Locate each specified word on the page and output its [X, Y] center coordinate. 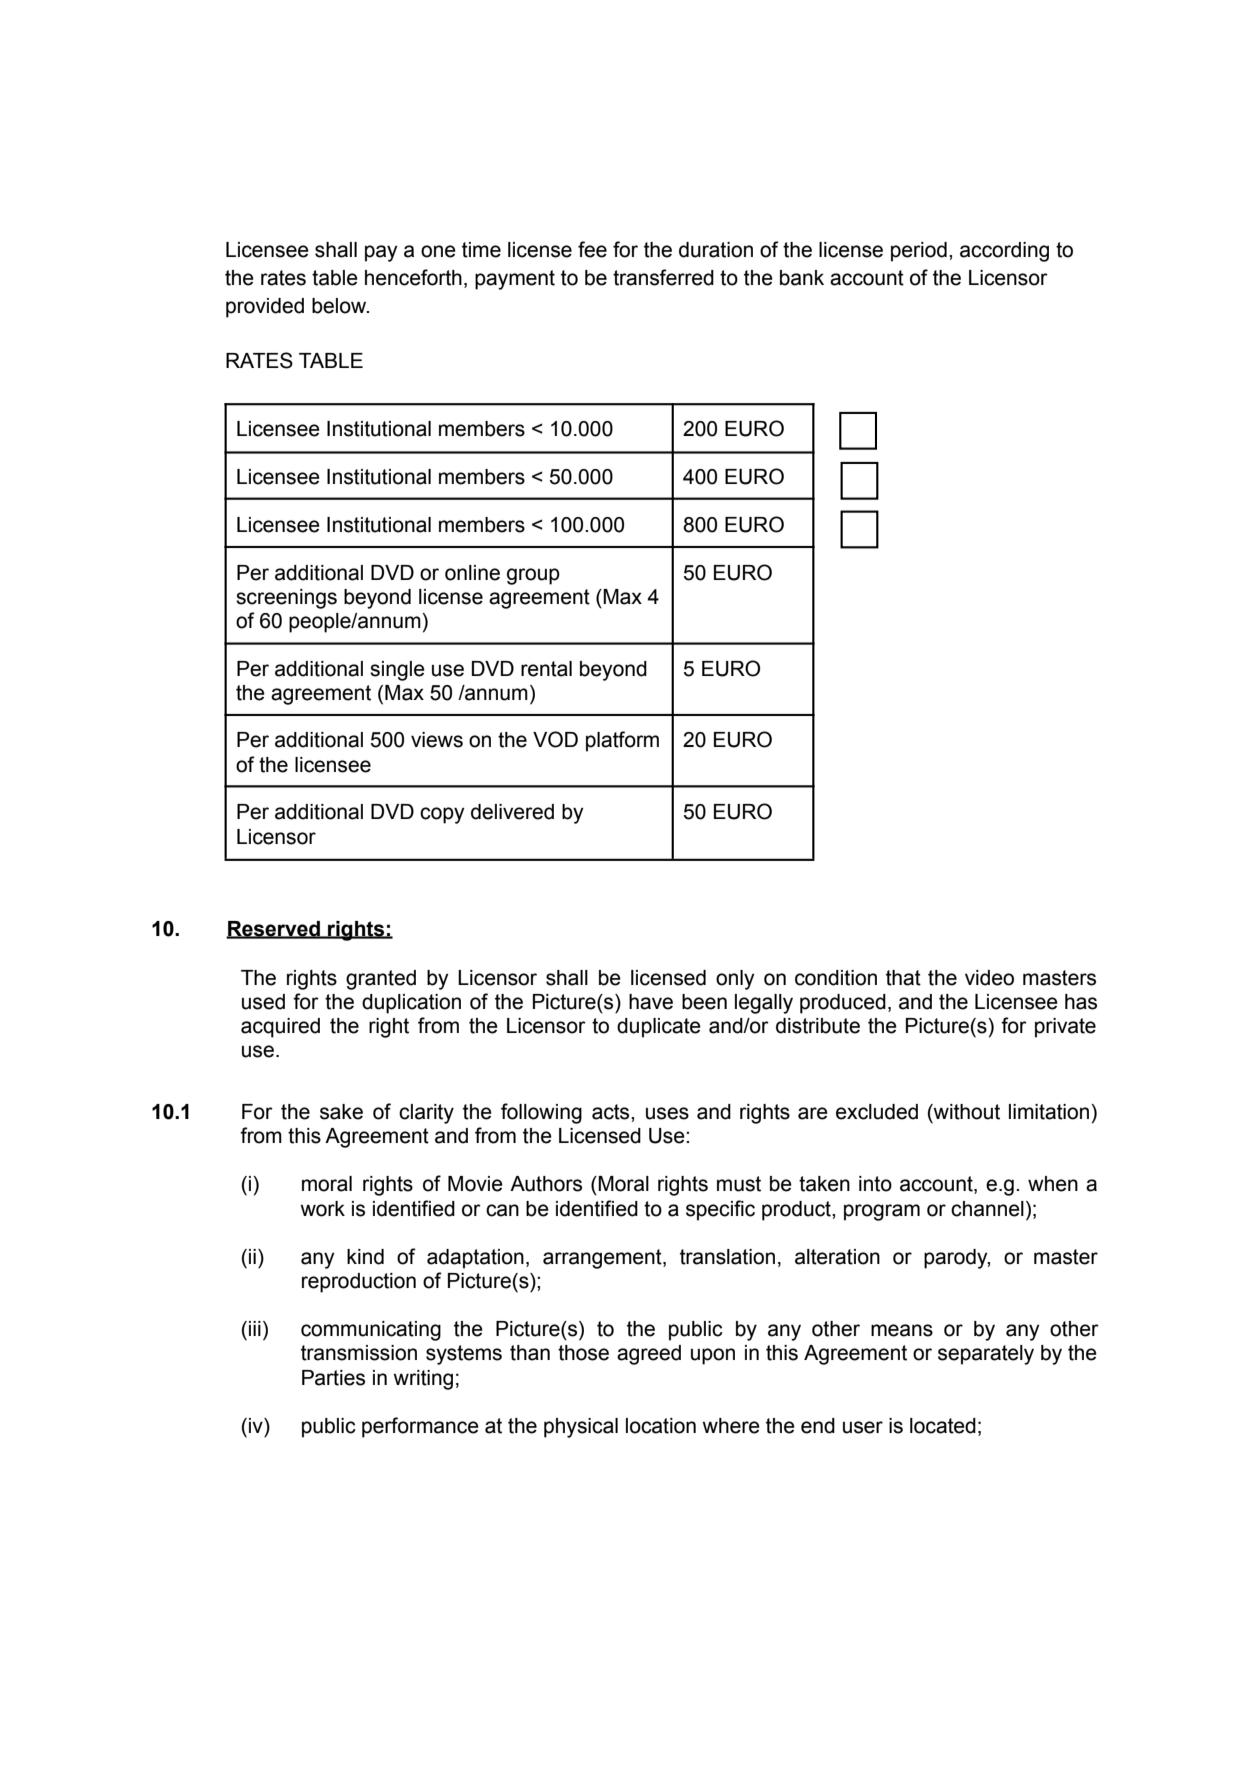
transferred [663, 277]
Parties [333, 1378]
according [1004, 252]
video [989, 978]
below [340, 306]
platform [622, 741]
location [661, 1426]
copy [442, 815]
